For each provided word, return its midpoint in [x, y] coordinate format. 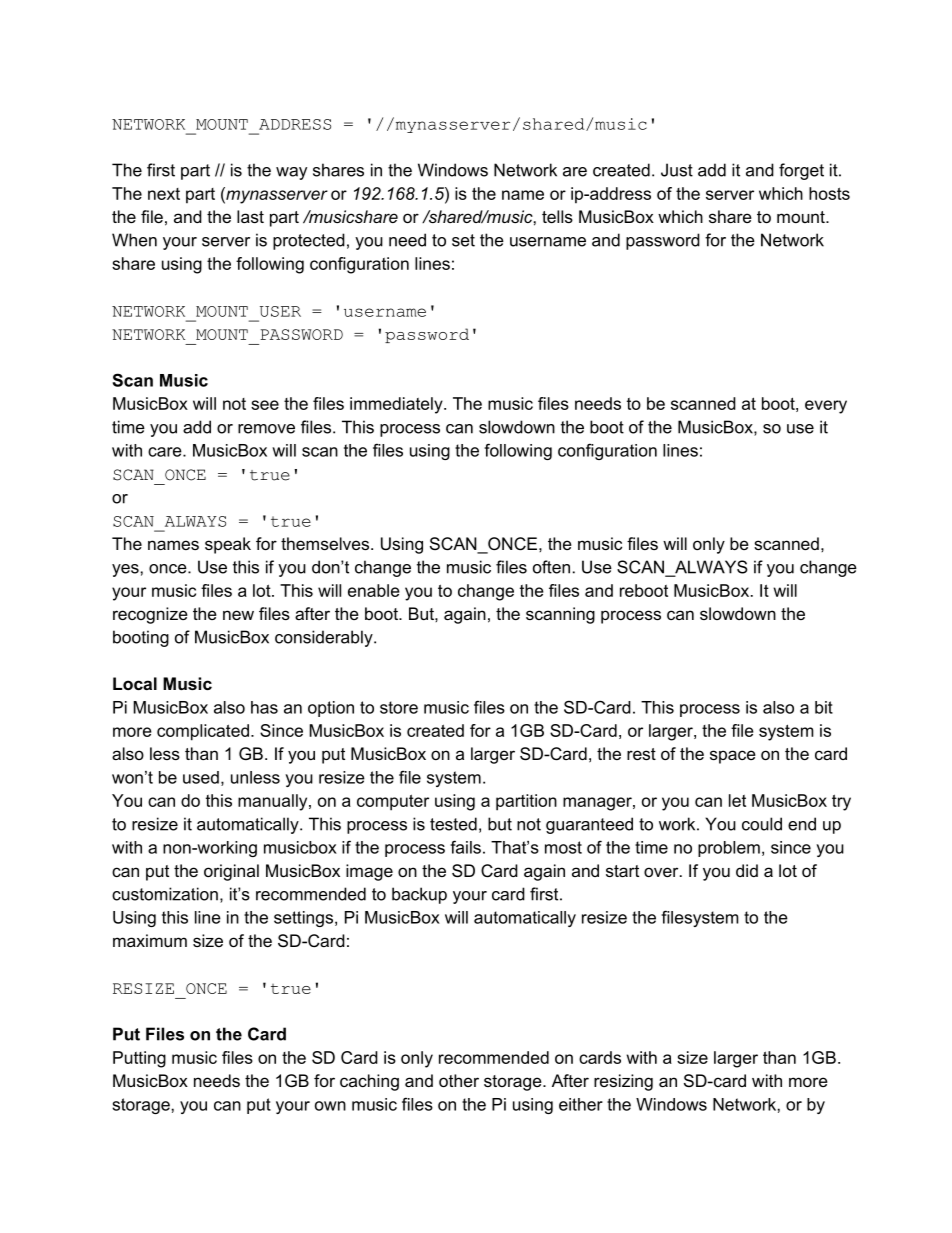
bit [824, 707]
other [459, 1080]
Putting [139, 1059]
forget [801, 171]
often [551, 567]
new [238, 615]
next [164, 194]
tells [557, 216]
